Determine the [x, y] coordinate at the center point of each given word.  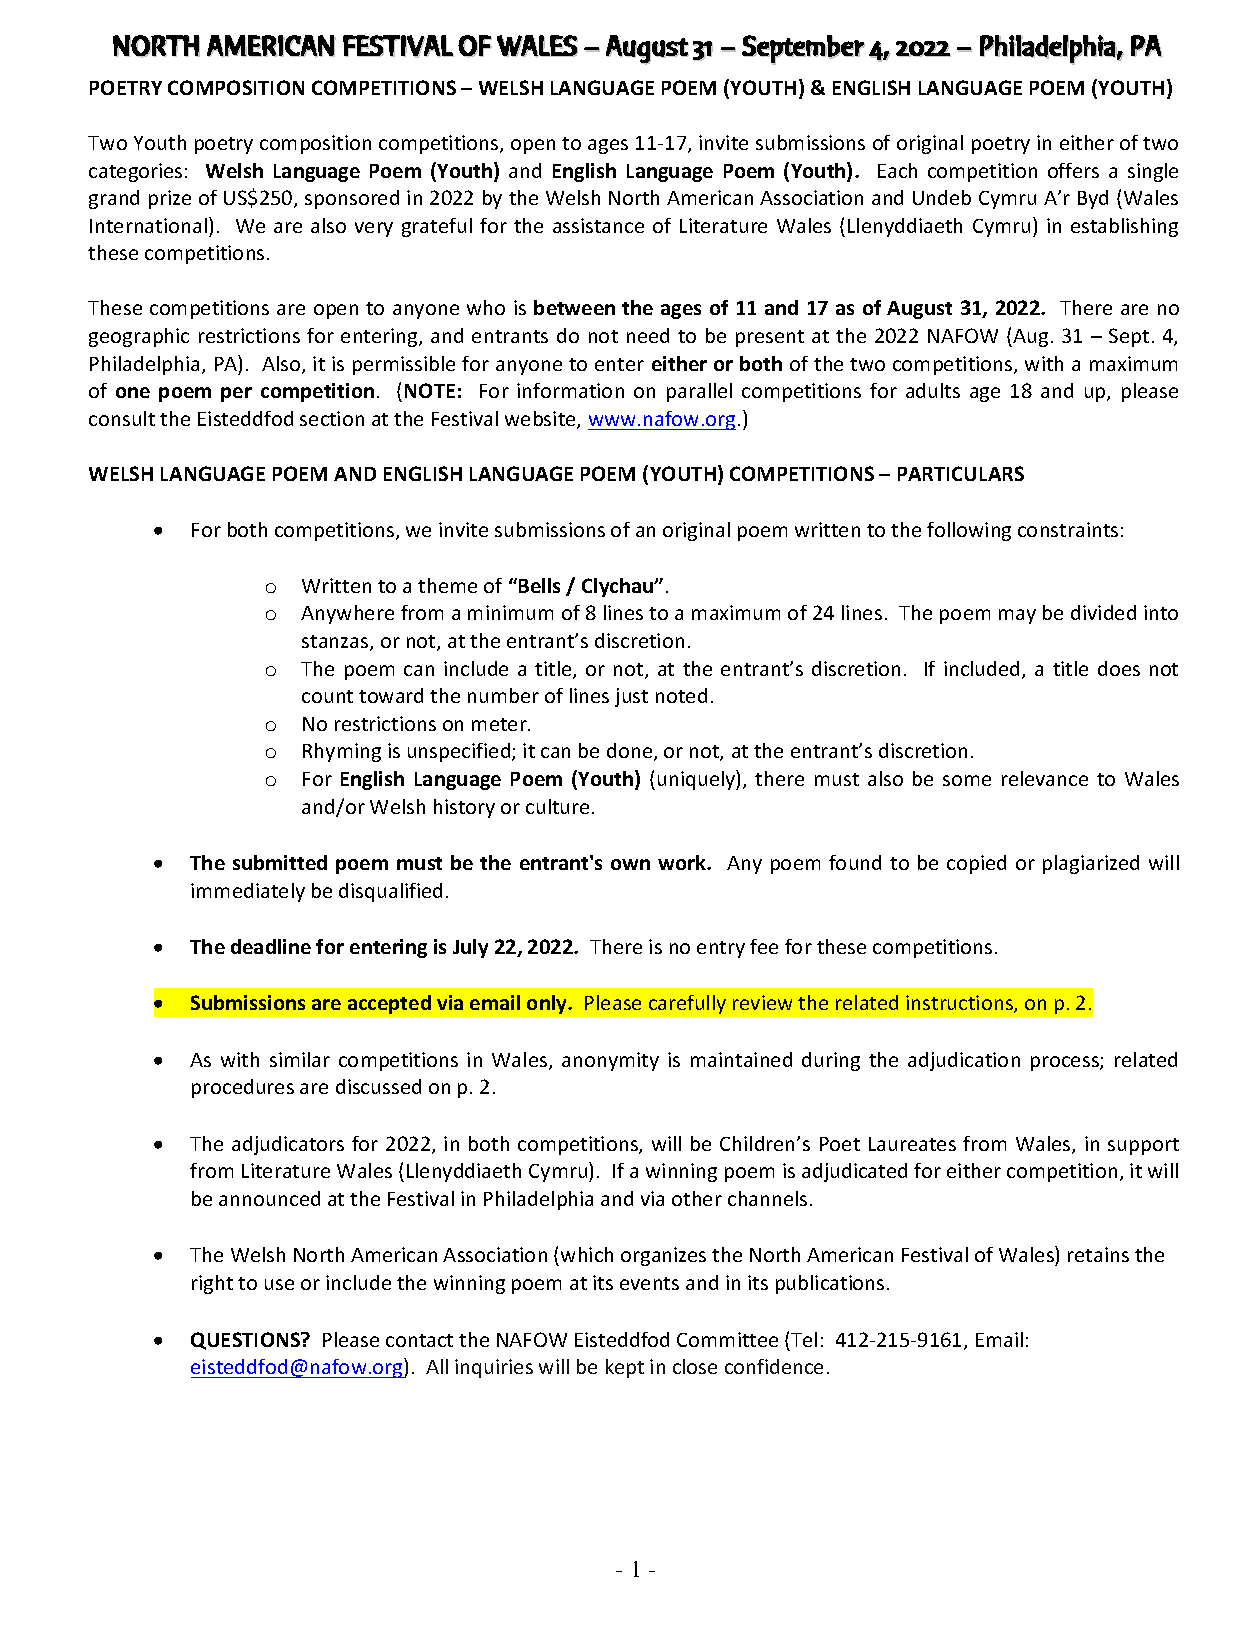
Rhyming [342, 752]
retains [1098, 1254]
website [541, 420]
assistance [598, 225]
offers [1073, 170]
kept [625, 1368]
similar [300, 1059]
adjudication [964, 1061]
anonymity [610, 1061]
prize [170, 199]
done [631, 752]
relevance [1045, 778]
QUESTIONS [247, 1341]
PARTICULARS [961, 473]
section [332, 418]
